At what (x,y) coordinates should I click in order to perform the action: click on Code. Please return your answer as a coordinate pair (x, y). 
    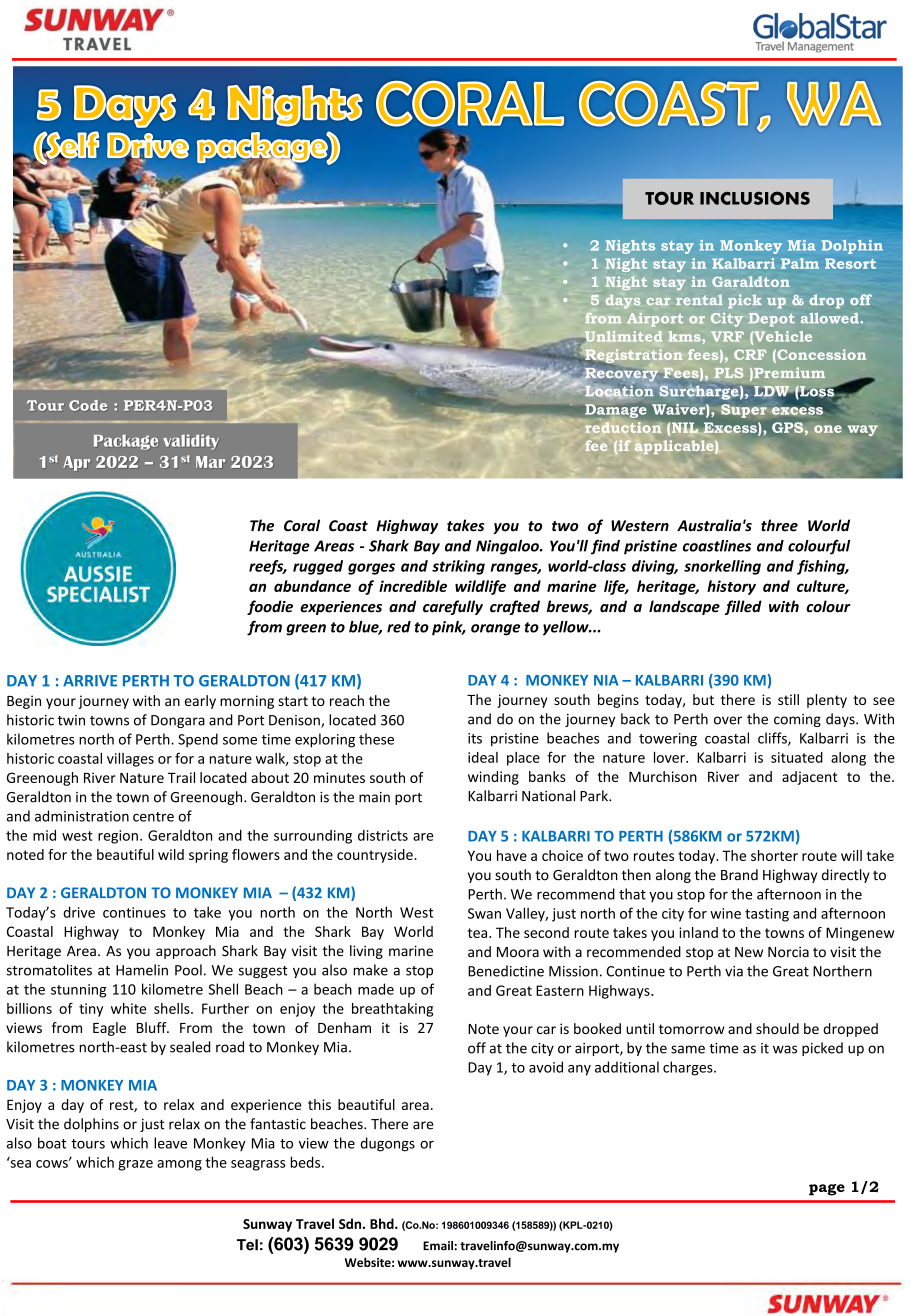
    Looking at the image, I should click on (88, 405).
